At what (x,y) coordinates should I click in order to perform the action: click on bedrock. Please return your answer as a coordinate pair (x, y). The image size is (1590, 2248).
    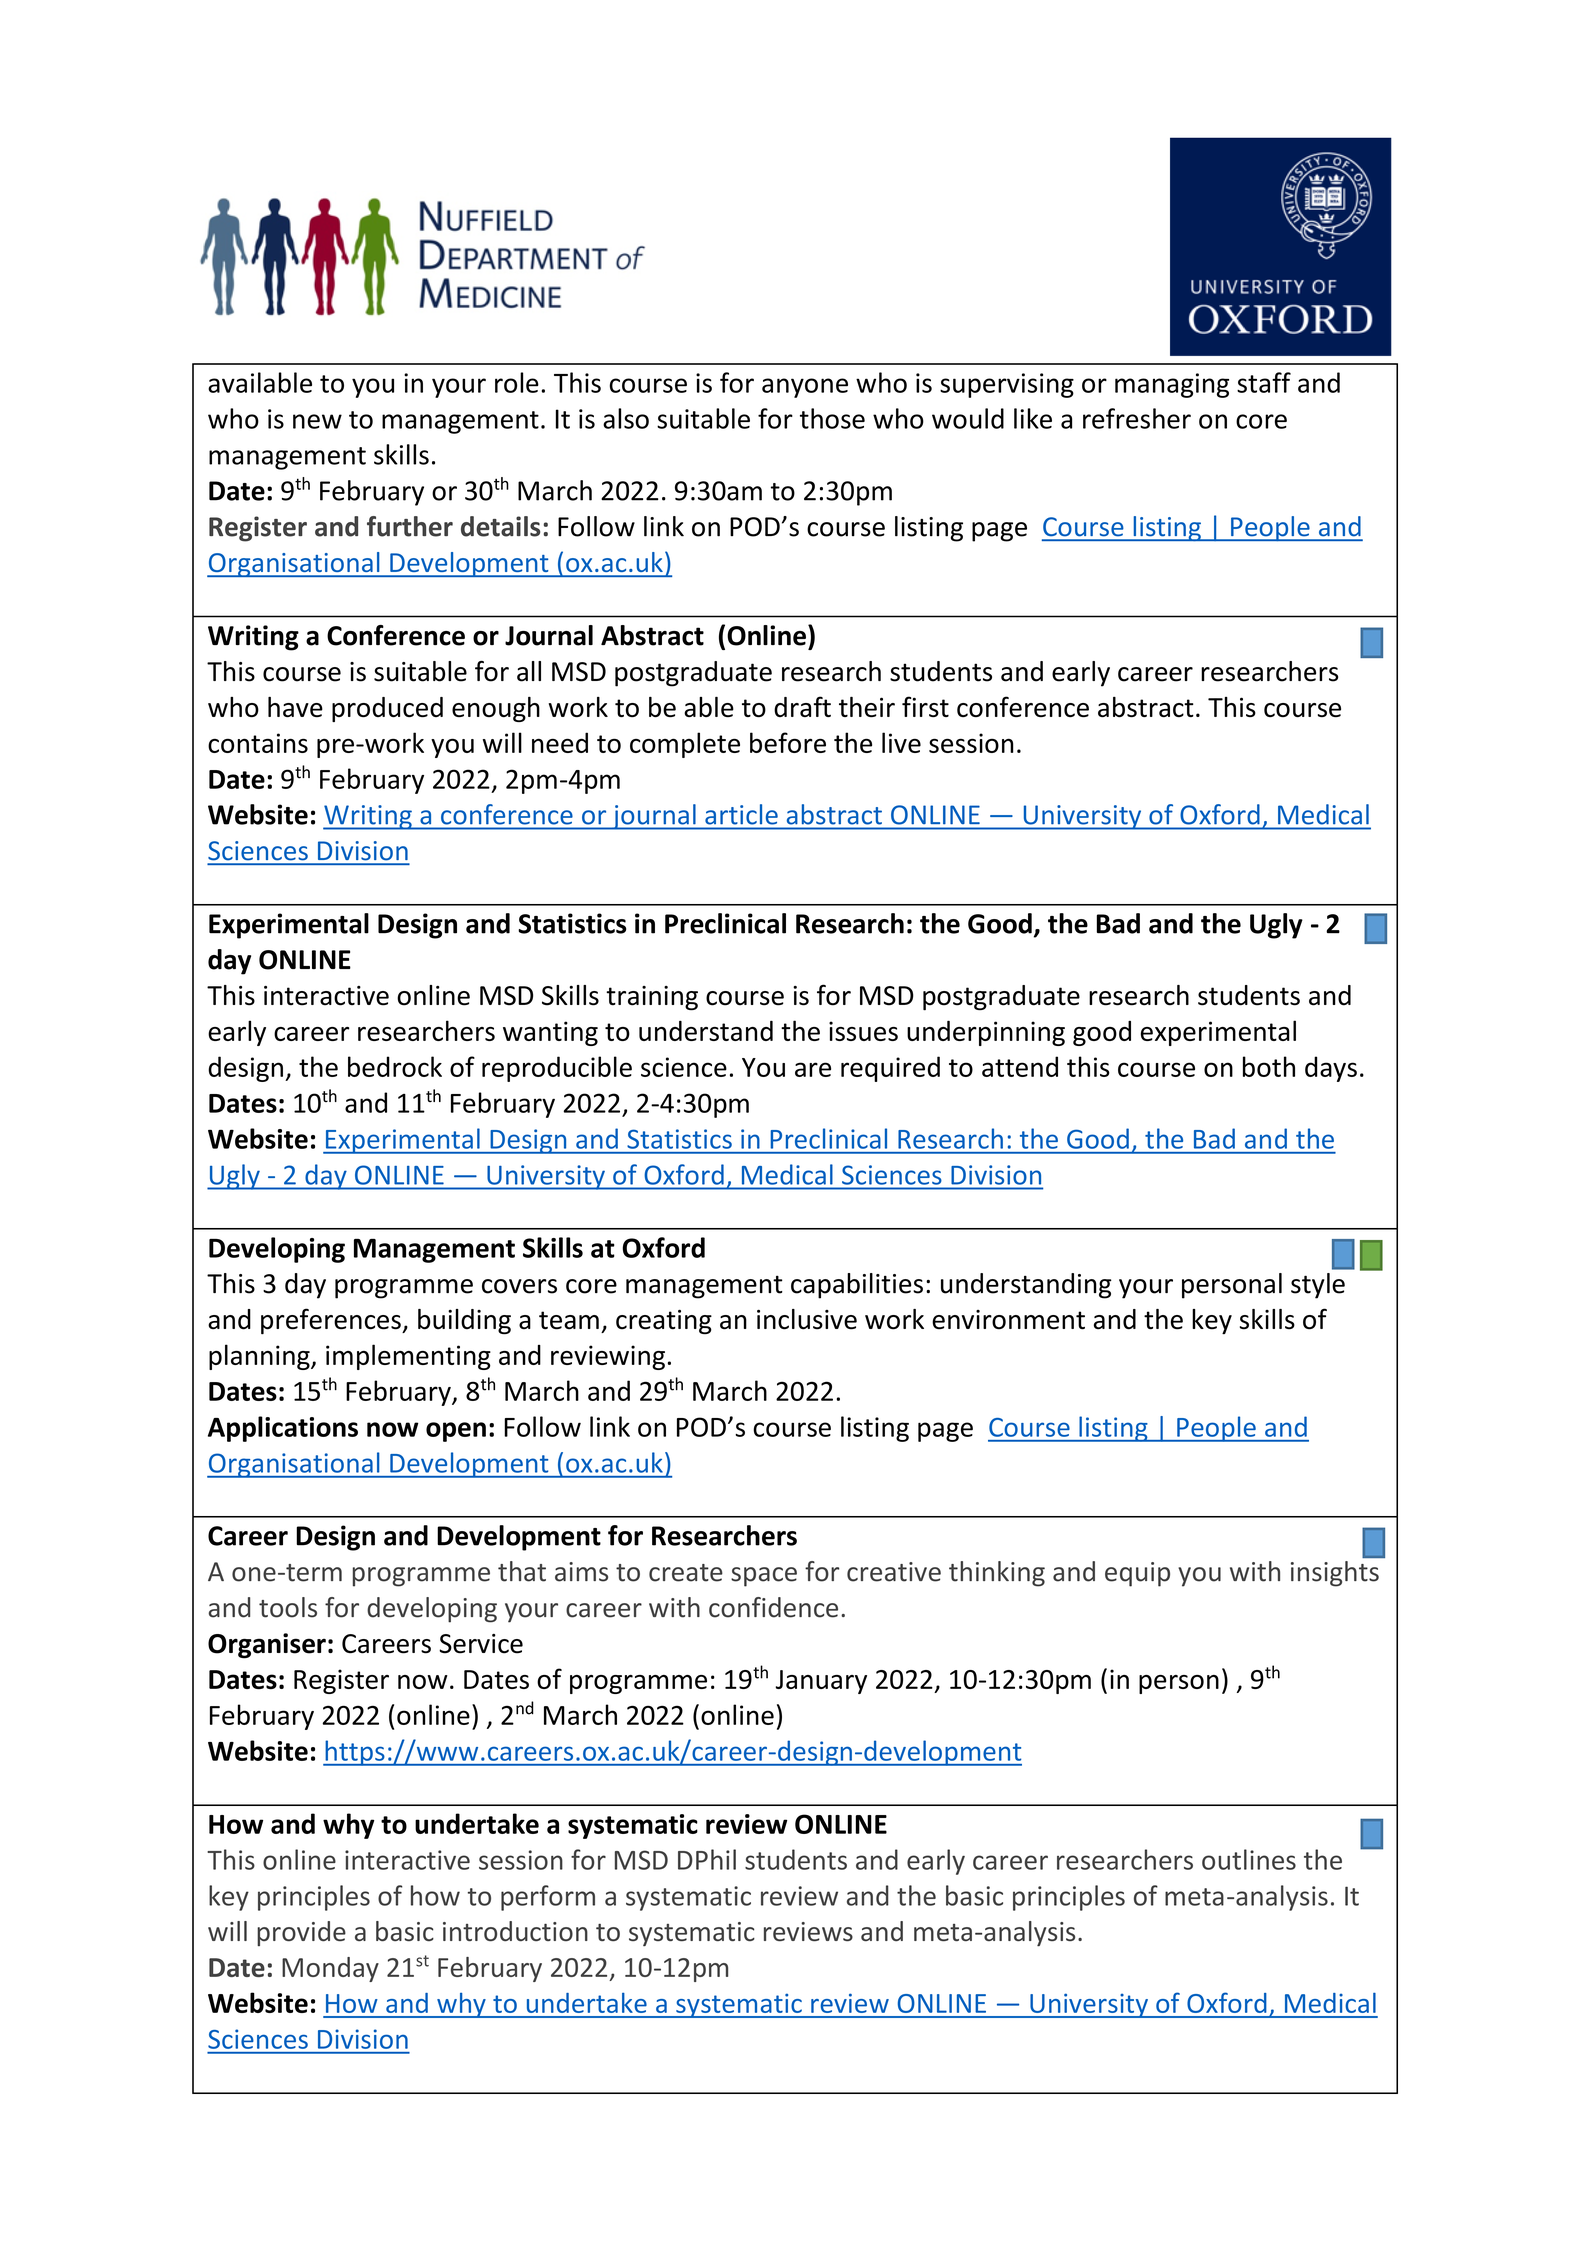
    Looking at the image, I should click on (395, 1066).
